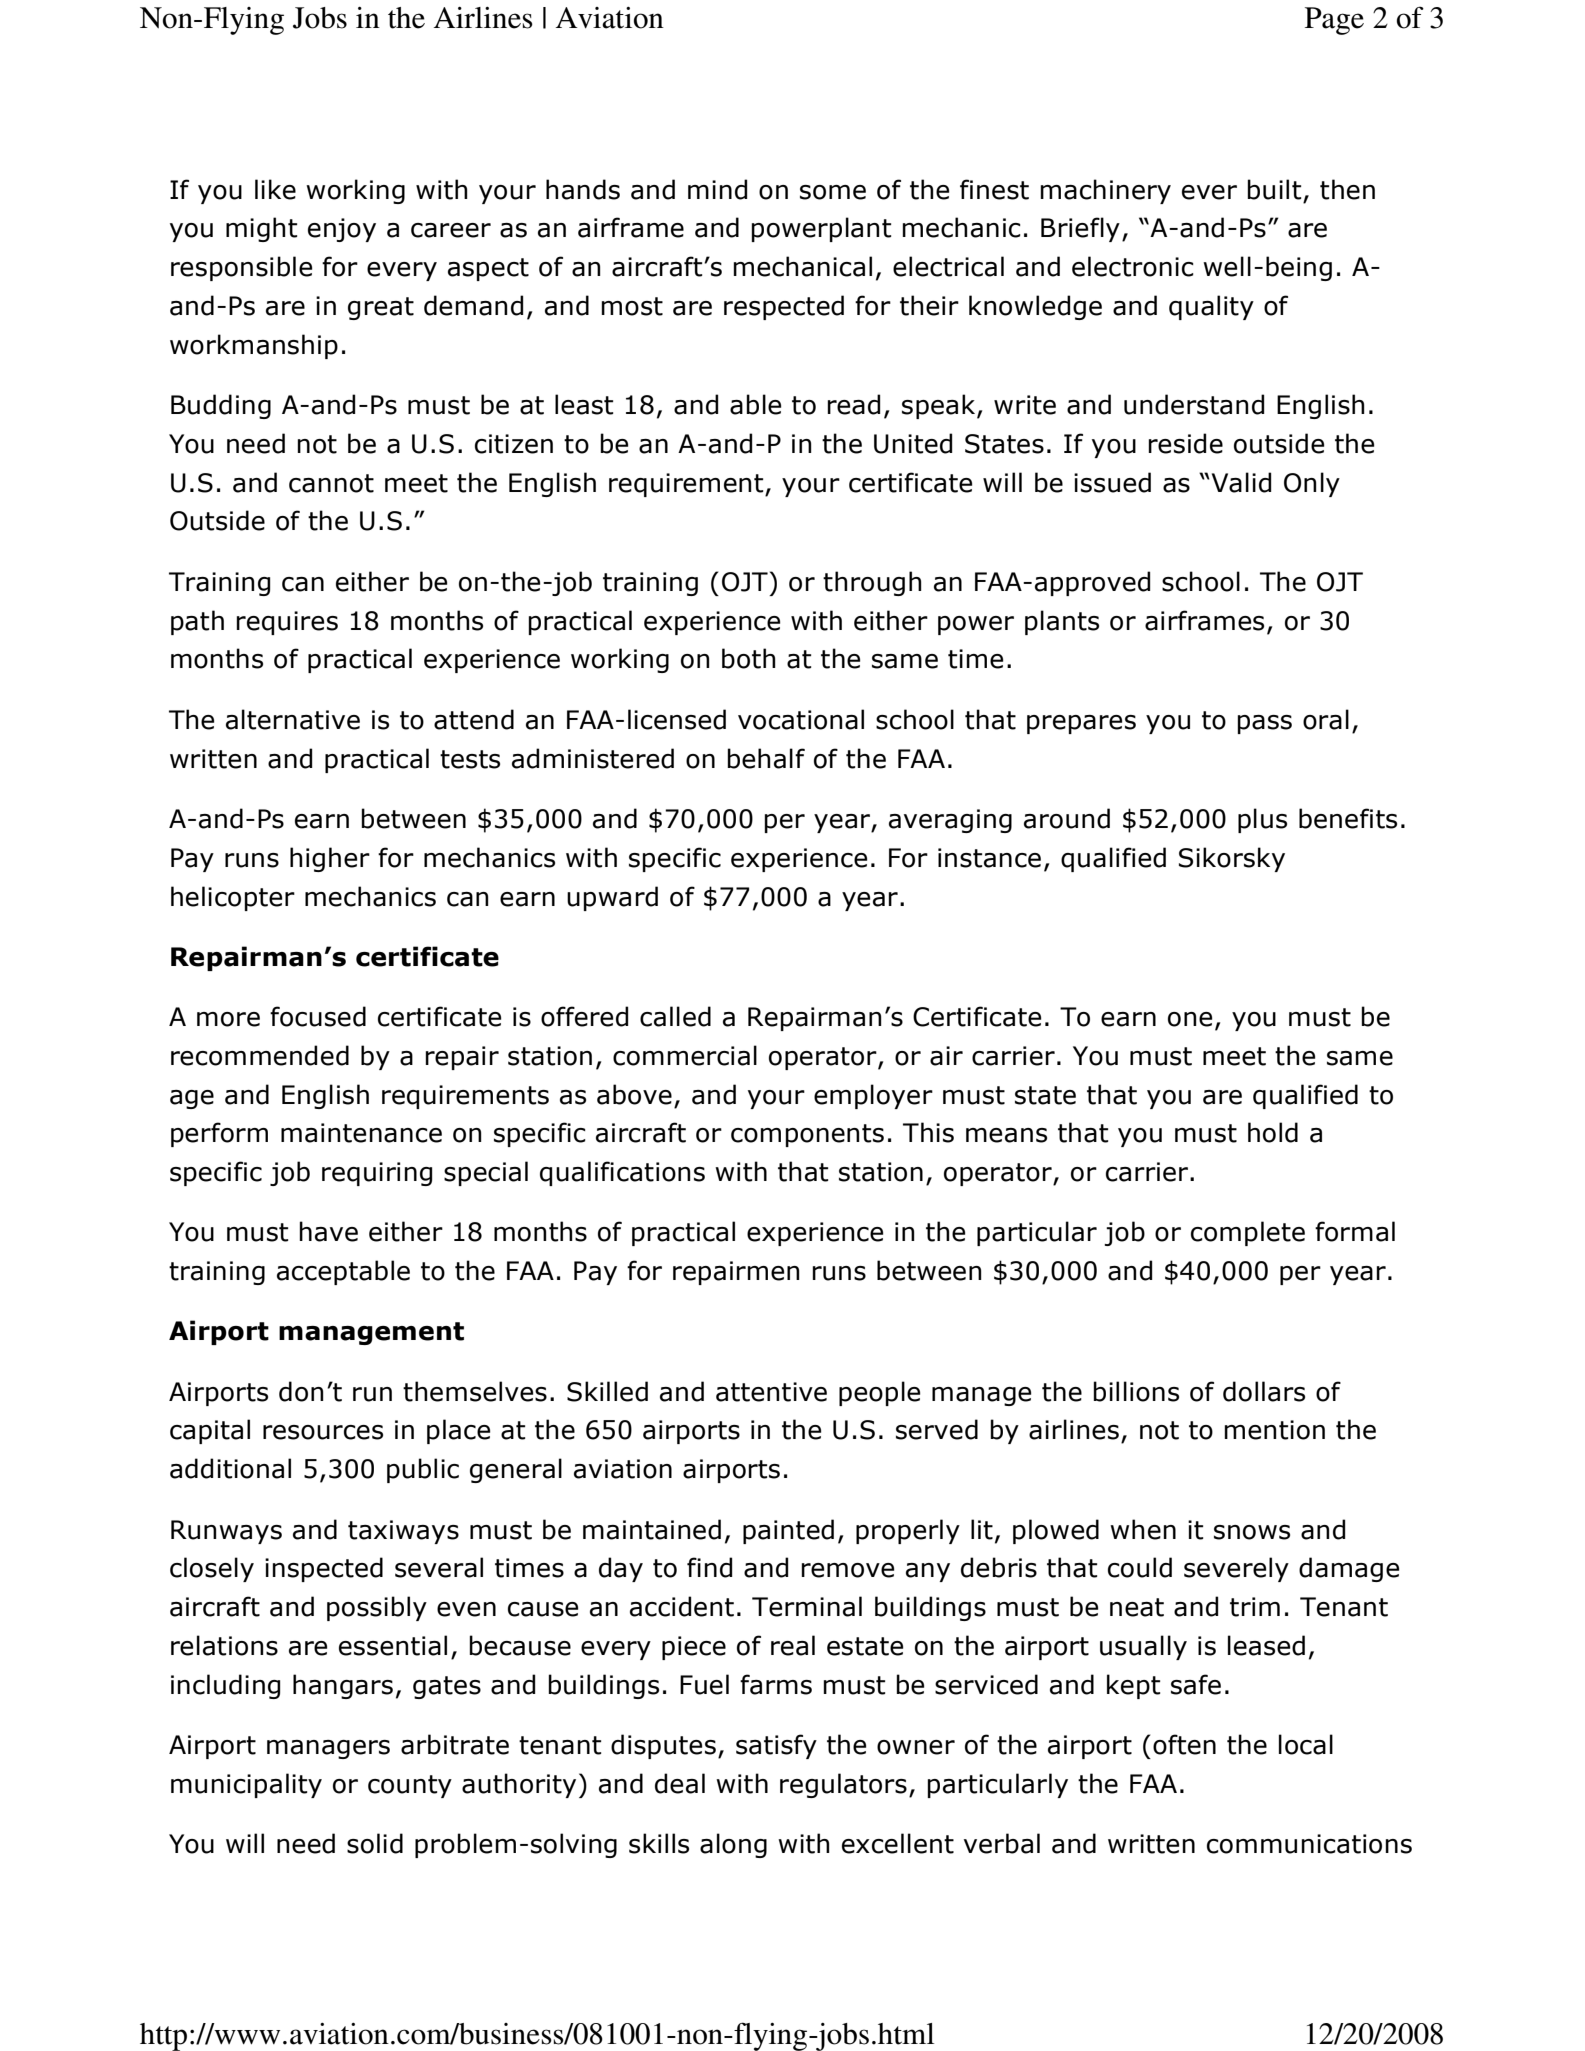 The height and width of the page is (2051, 1585). What do you see at coordinates (1264, 724) in the page?
I see `pass` at bounding box center [1264, 724].
